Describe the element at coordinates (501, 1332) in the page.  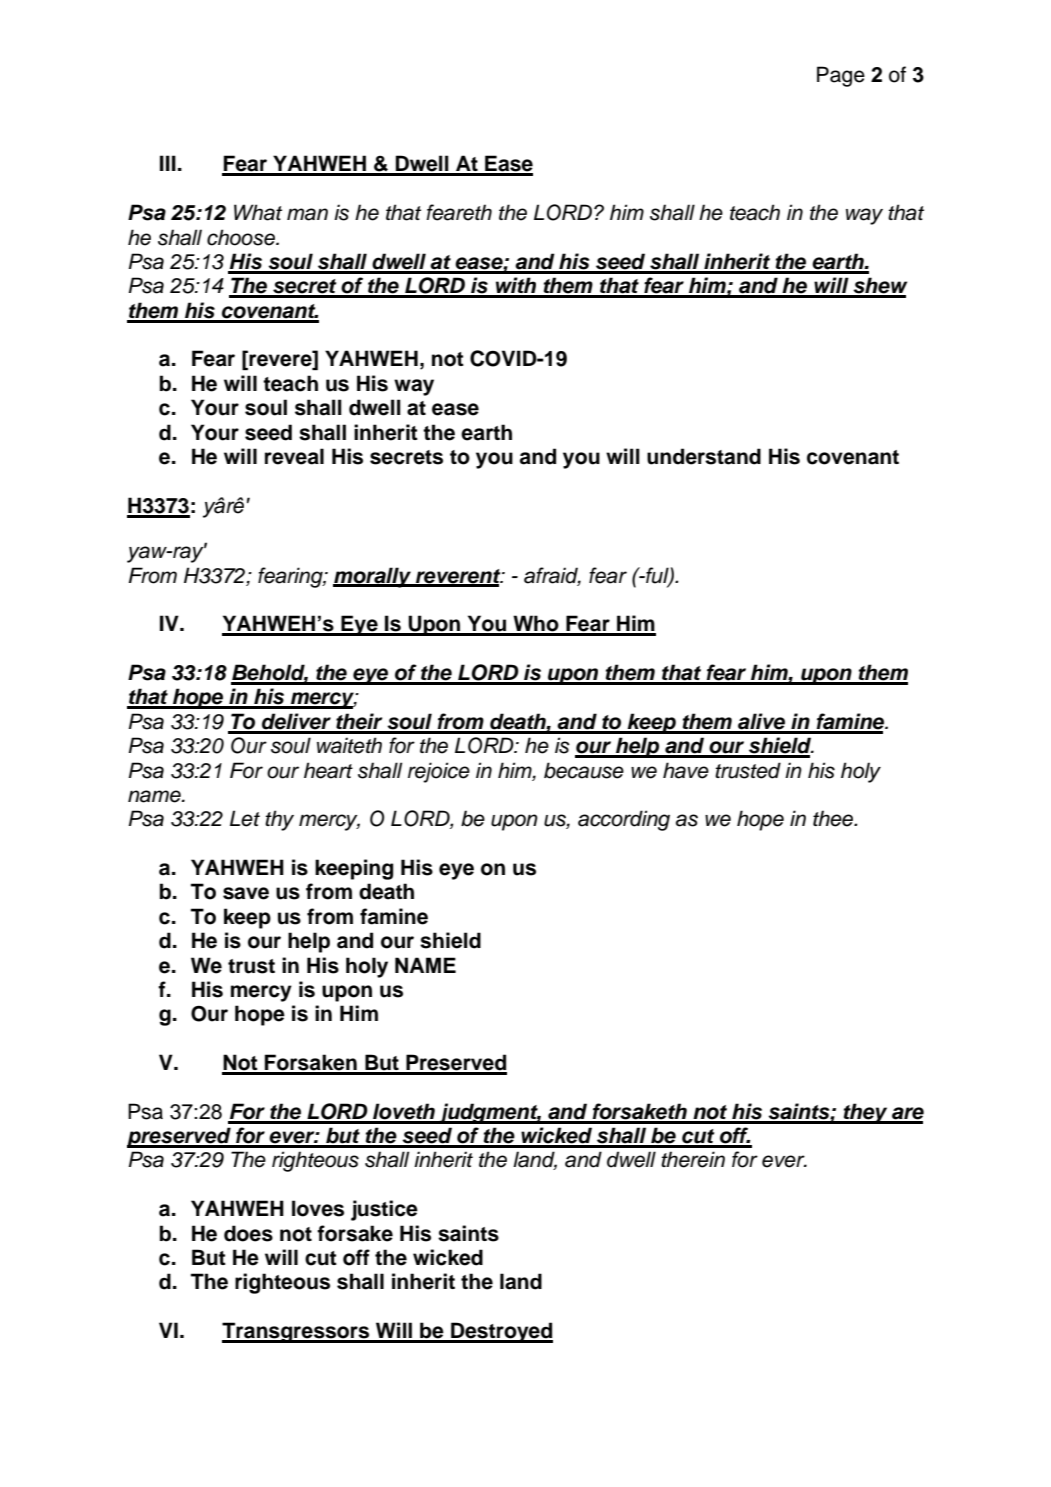
I see `Destroyed` at that location.
